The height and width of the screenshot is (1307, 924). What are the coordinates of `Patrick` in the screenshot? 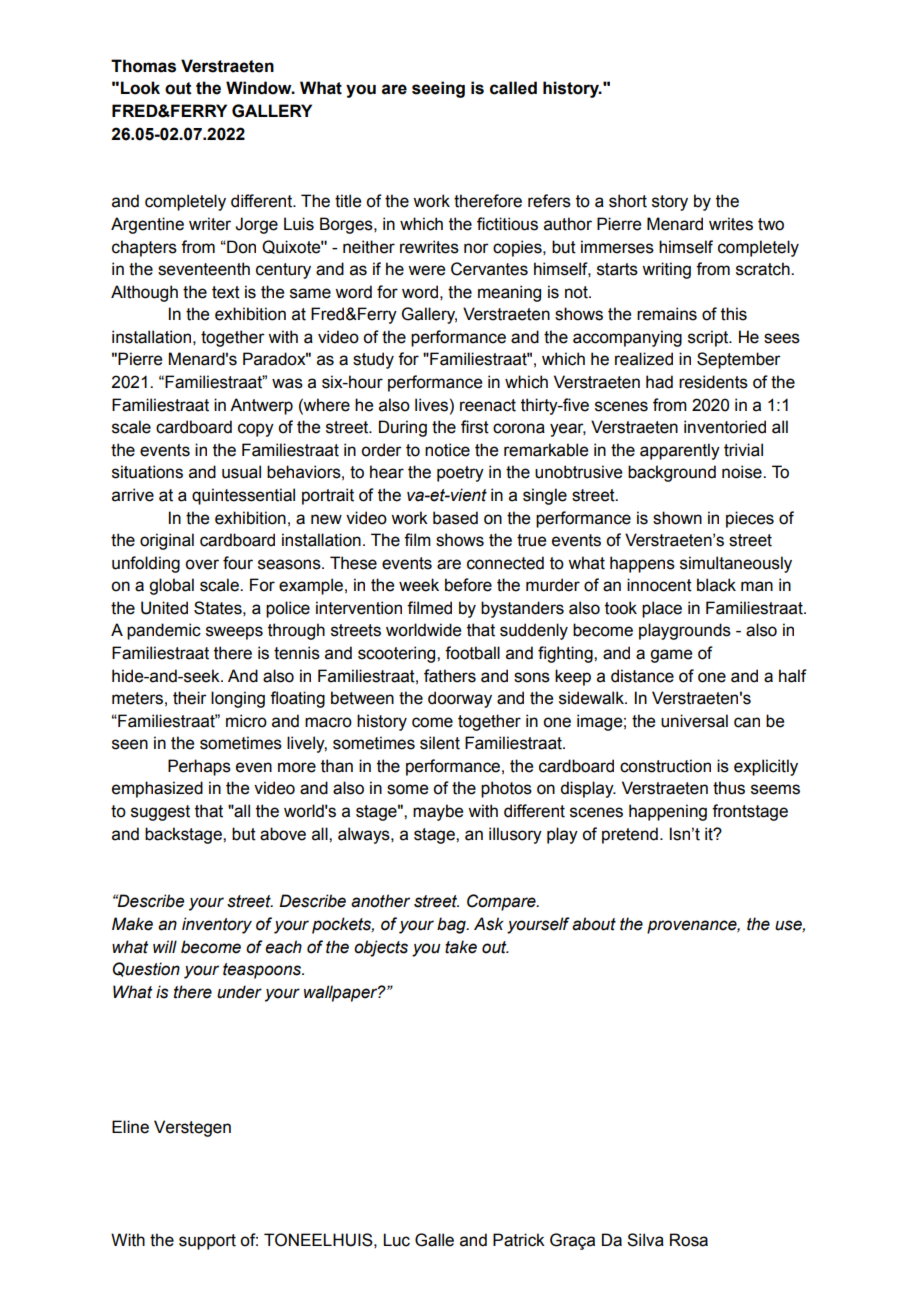 It's located at (519, 1240).
